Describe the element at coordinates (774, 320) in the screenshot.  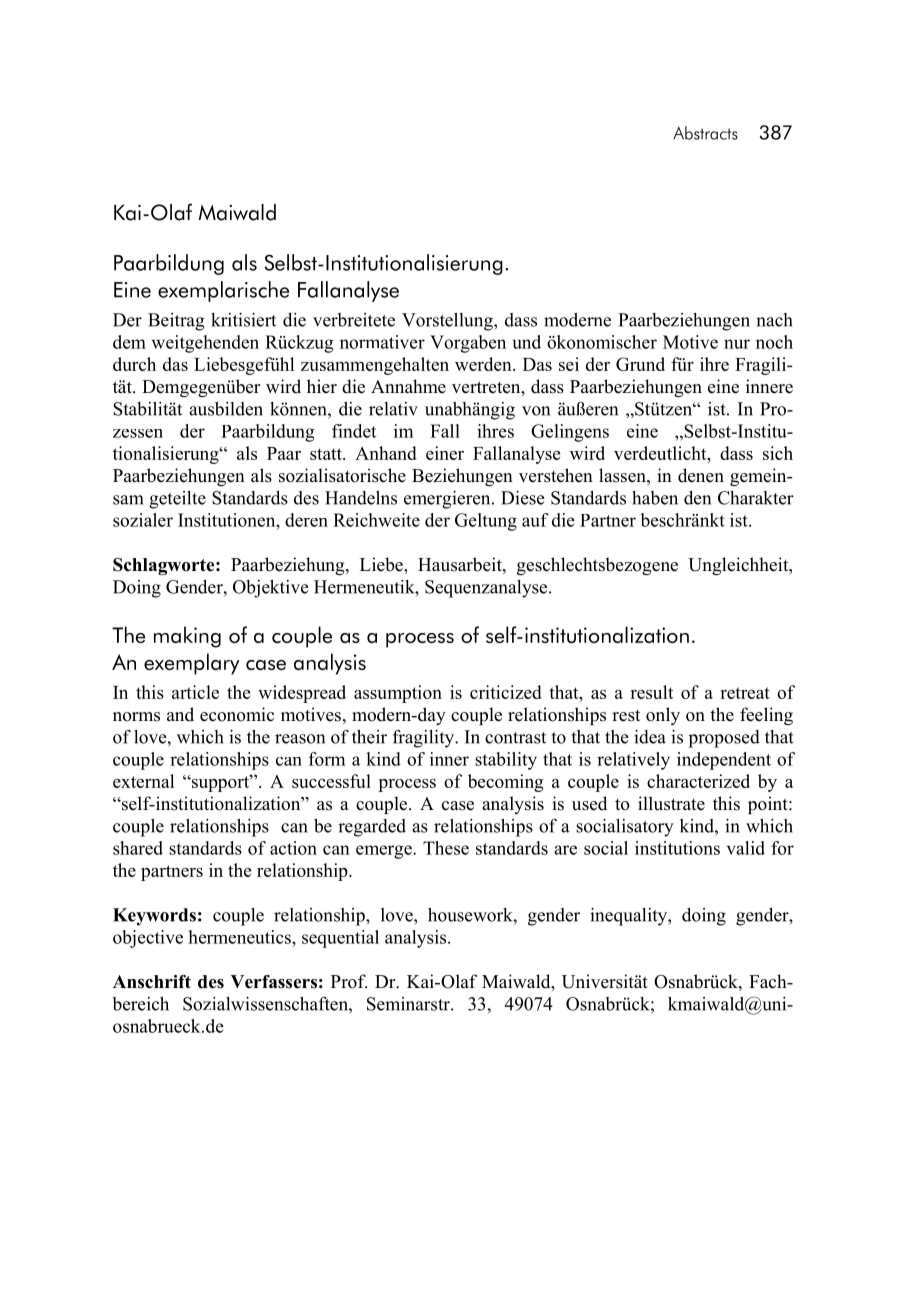
I see `nach` at that location.
